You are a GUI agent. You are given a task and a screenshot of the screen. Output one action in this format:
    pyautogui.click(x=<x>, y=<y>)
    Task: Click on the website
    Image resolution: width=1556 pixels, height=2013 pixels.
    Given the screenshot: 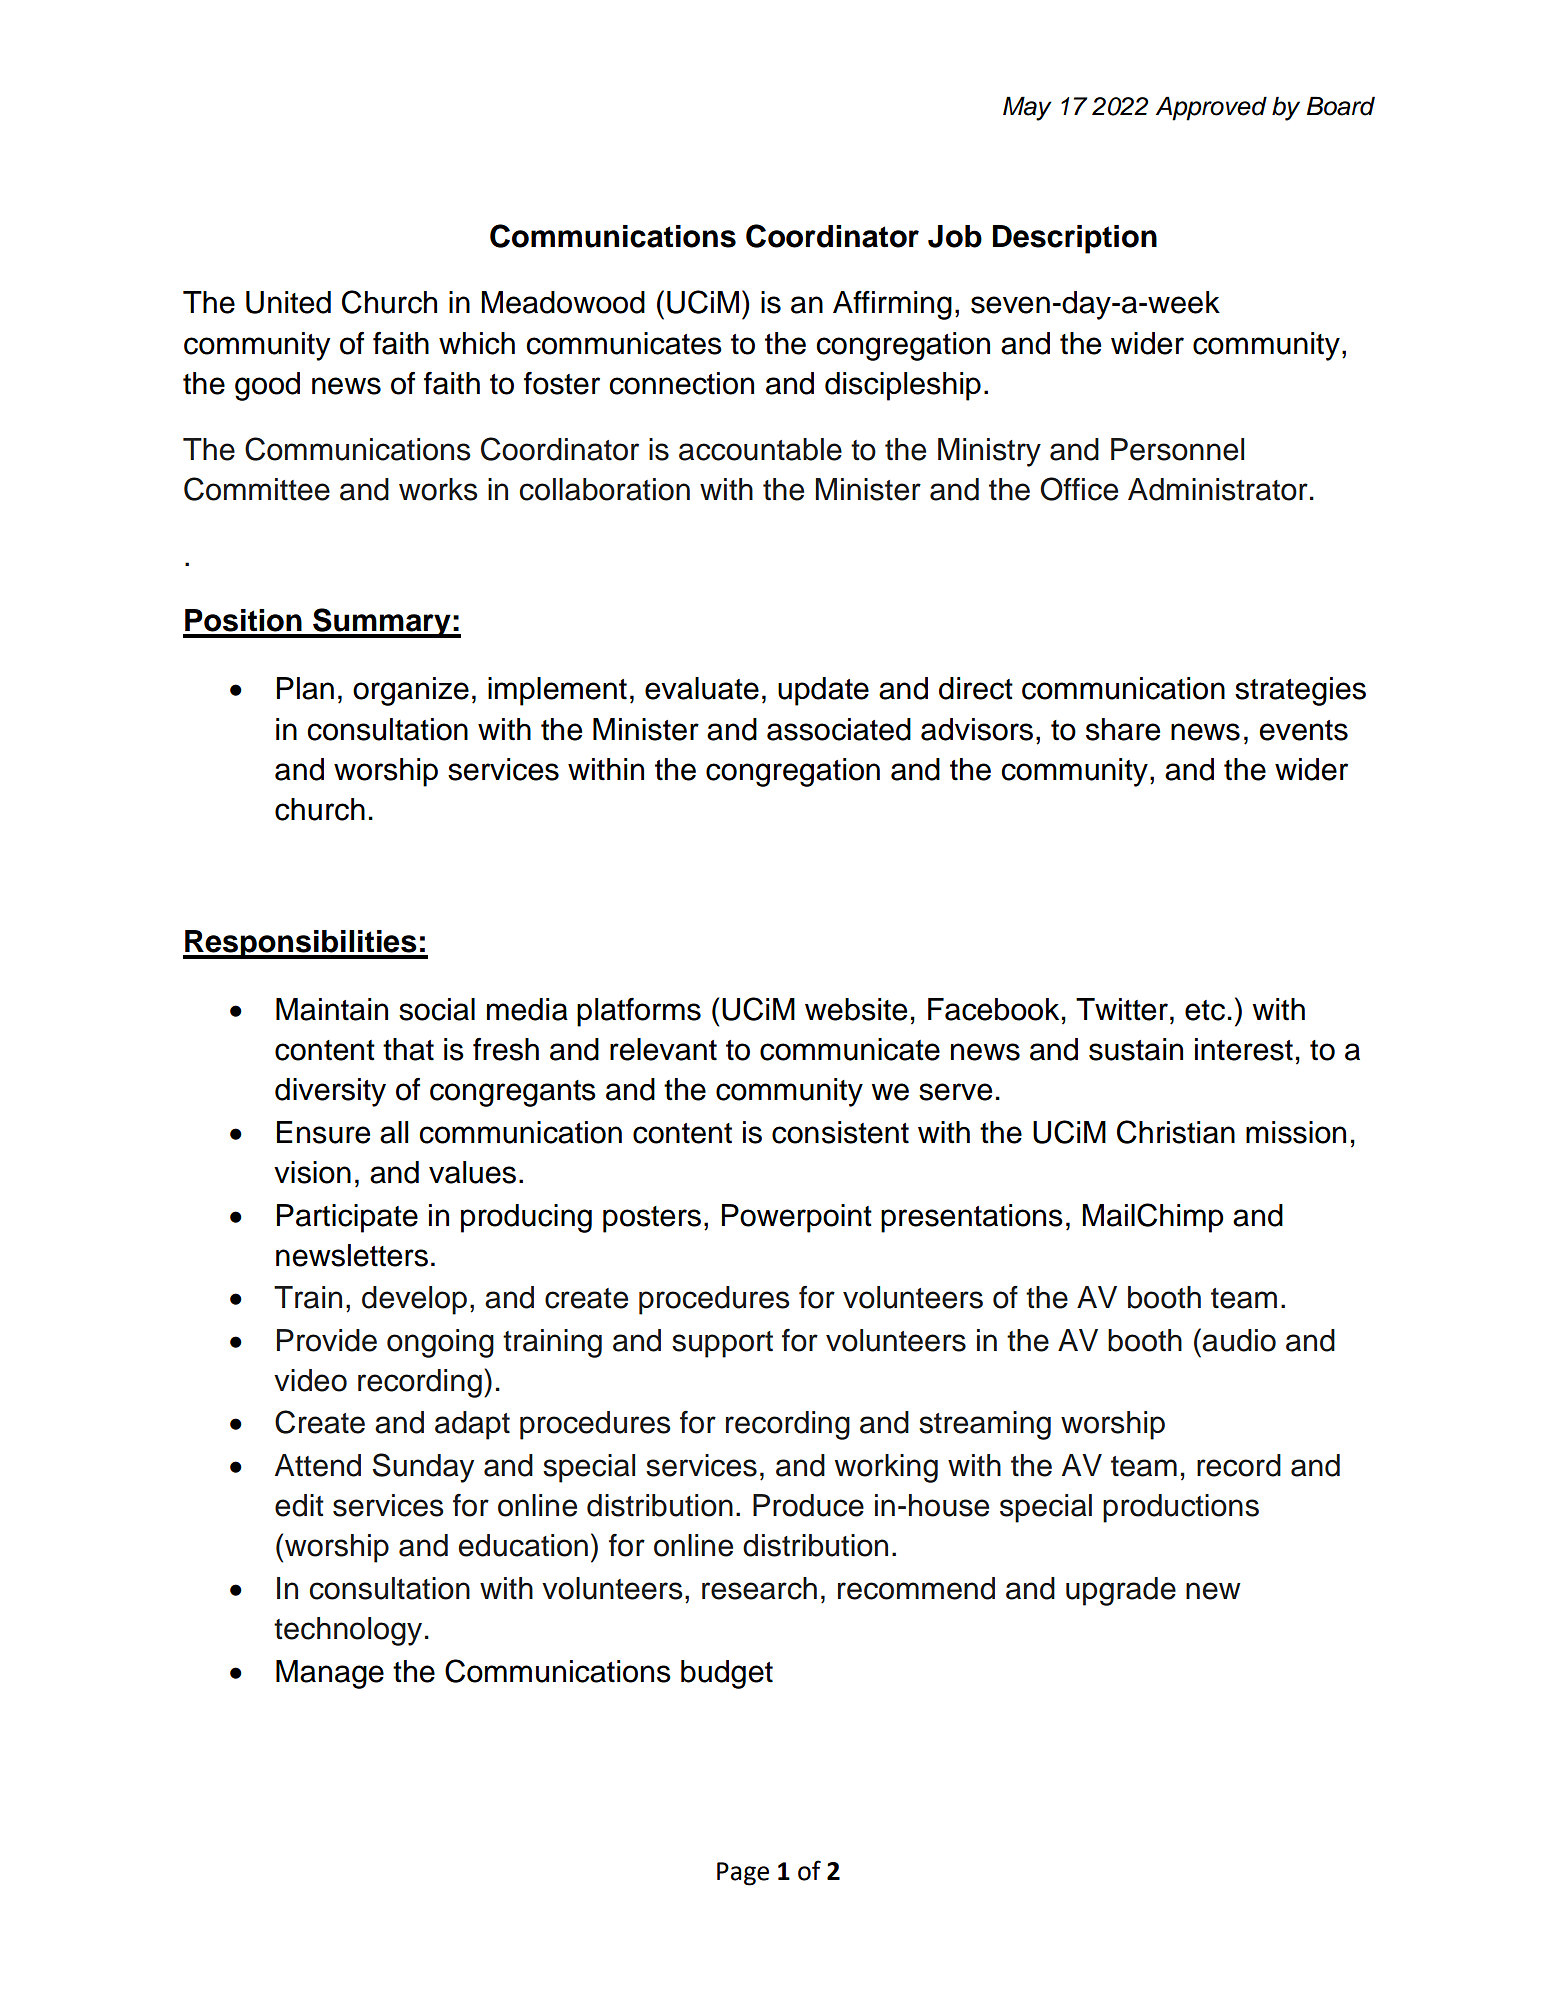 What is the action you would take?
    pyautogui.click(x=856, y=1009)
